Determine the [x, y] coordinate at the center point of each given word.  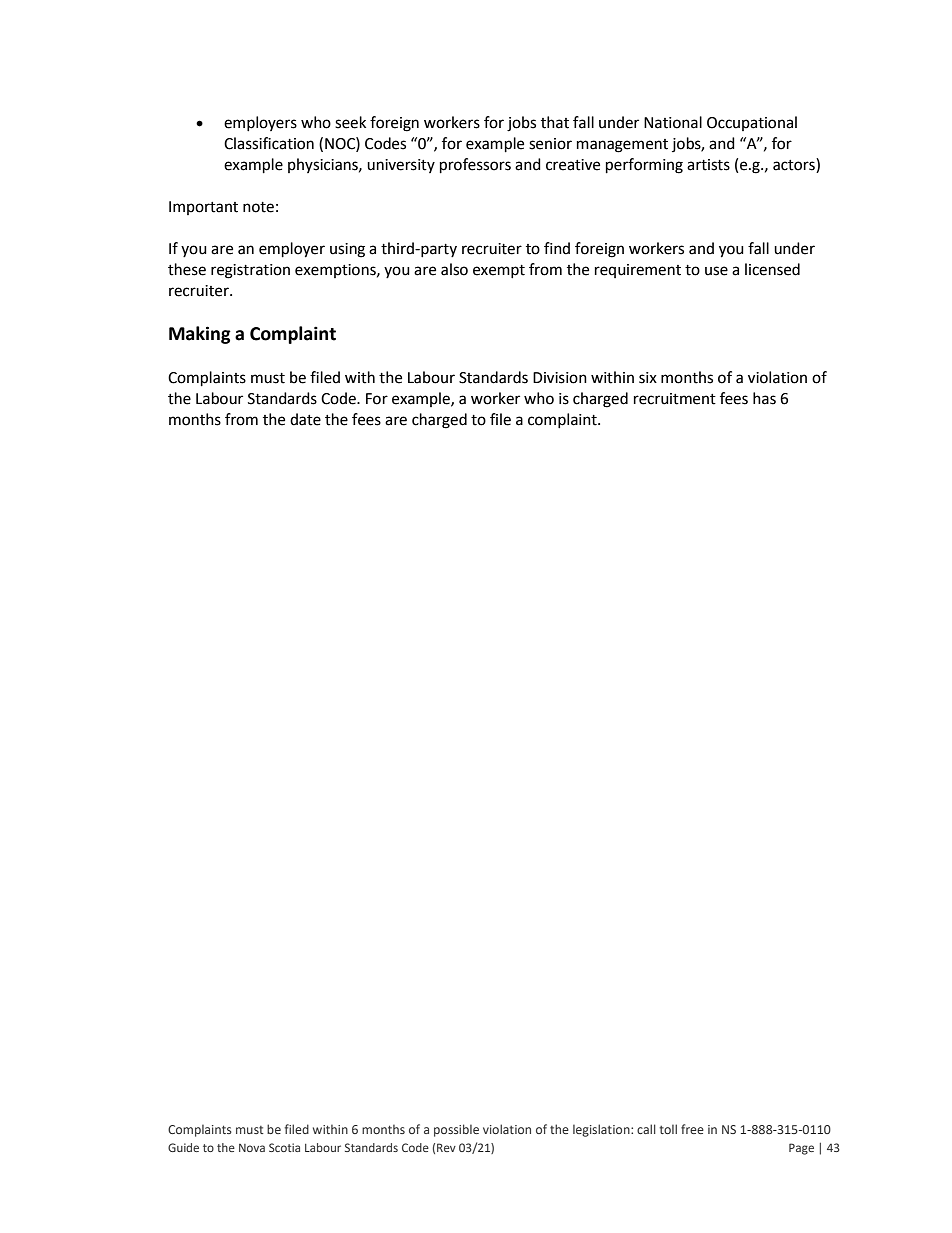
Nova [252, 1148]
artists [708, 165]
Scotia [284, 1147]
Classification [269, 143]
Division [560, 378]
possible [456, 1130]
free [692, 1129]
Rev [446, 1147]
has [764, 398]
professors [475, 166]
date [305, 419]
